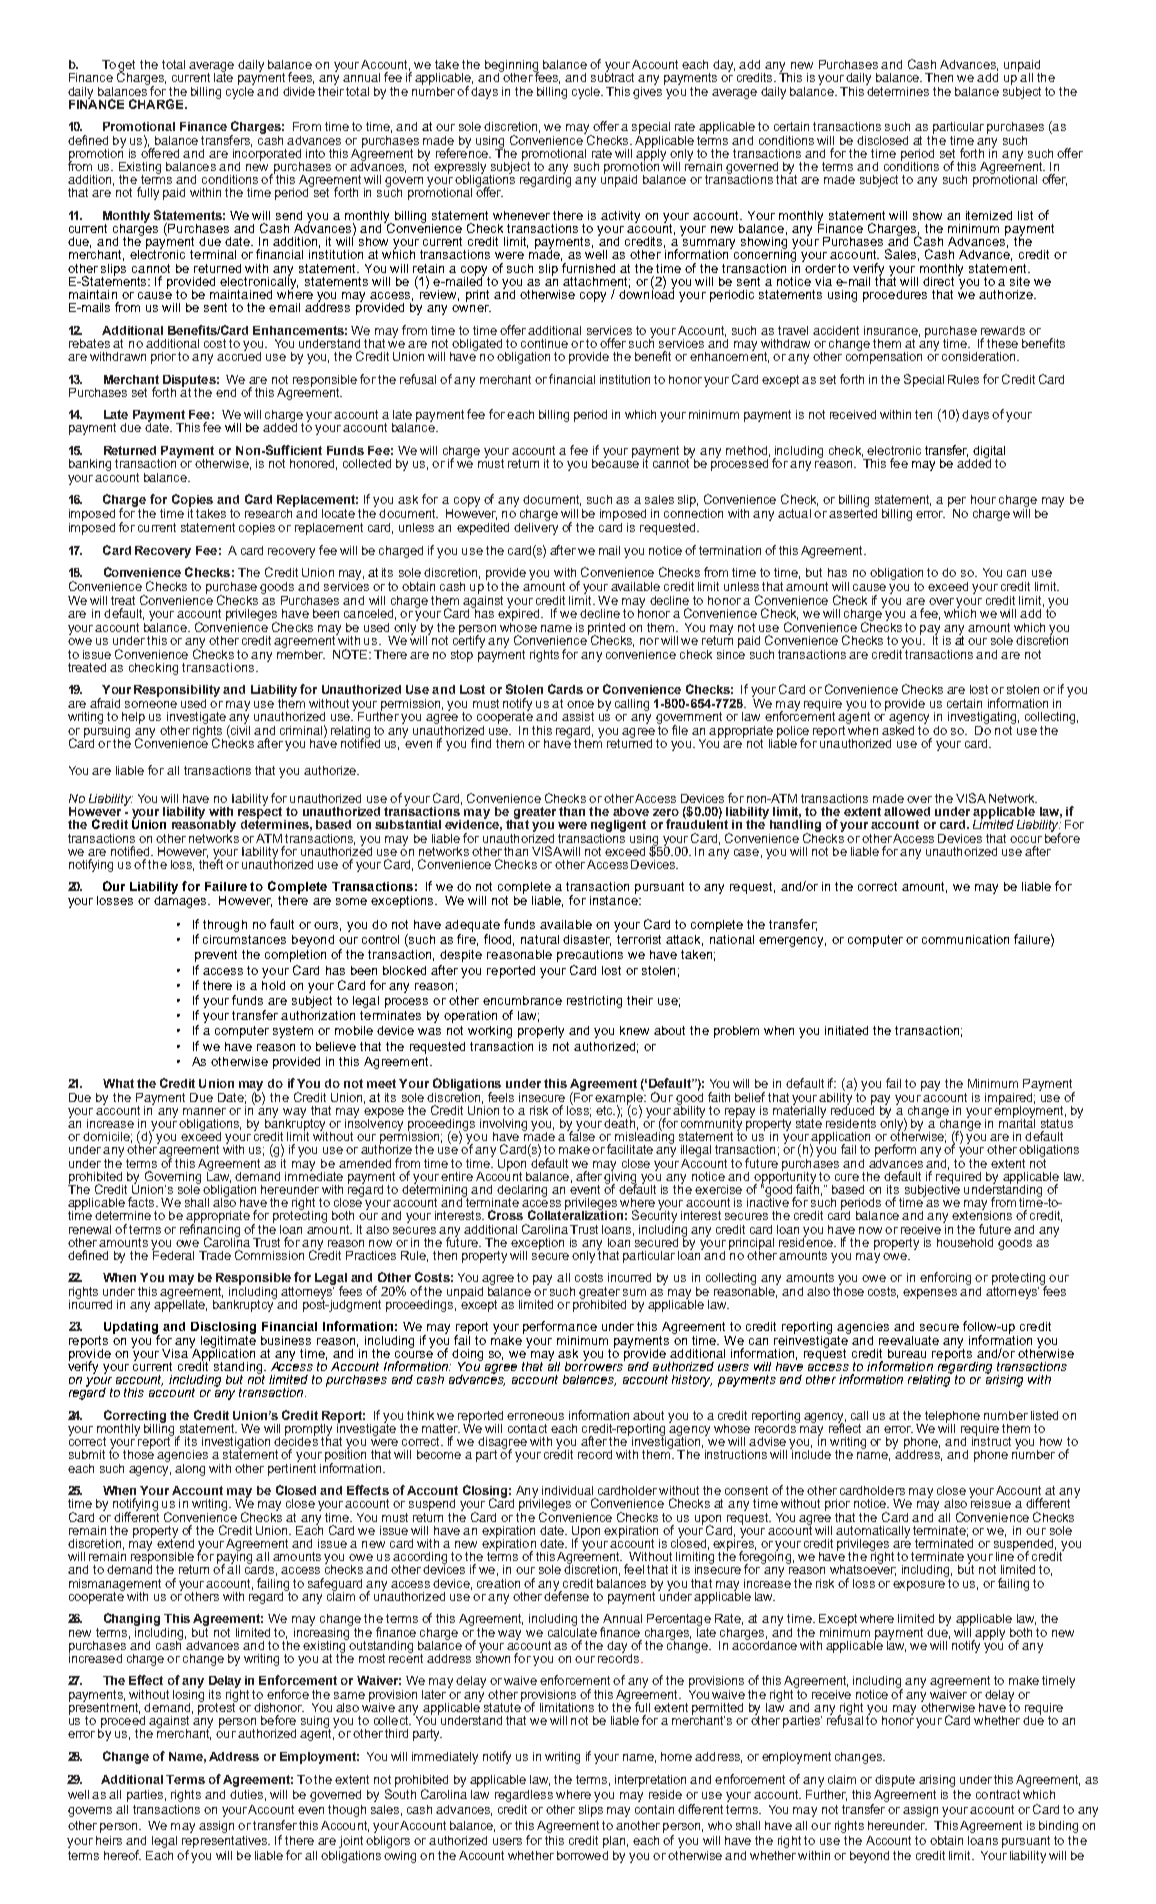 This screenshot has width=1156, height=1904. What do you see at coordinates (582, 1855) in the screenshot?
I see `borrowed` at bounding box center [582, 1855].
